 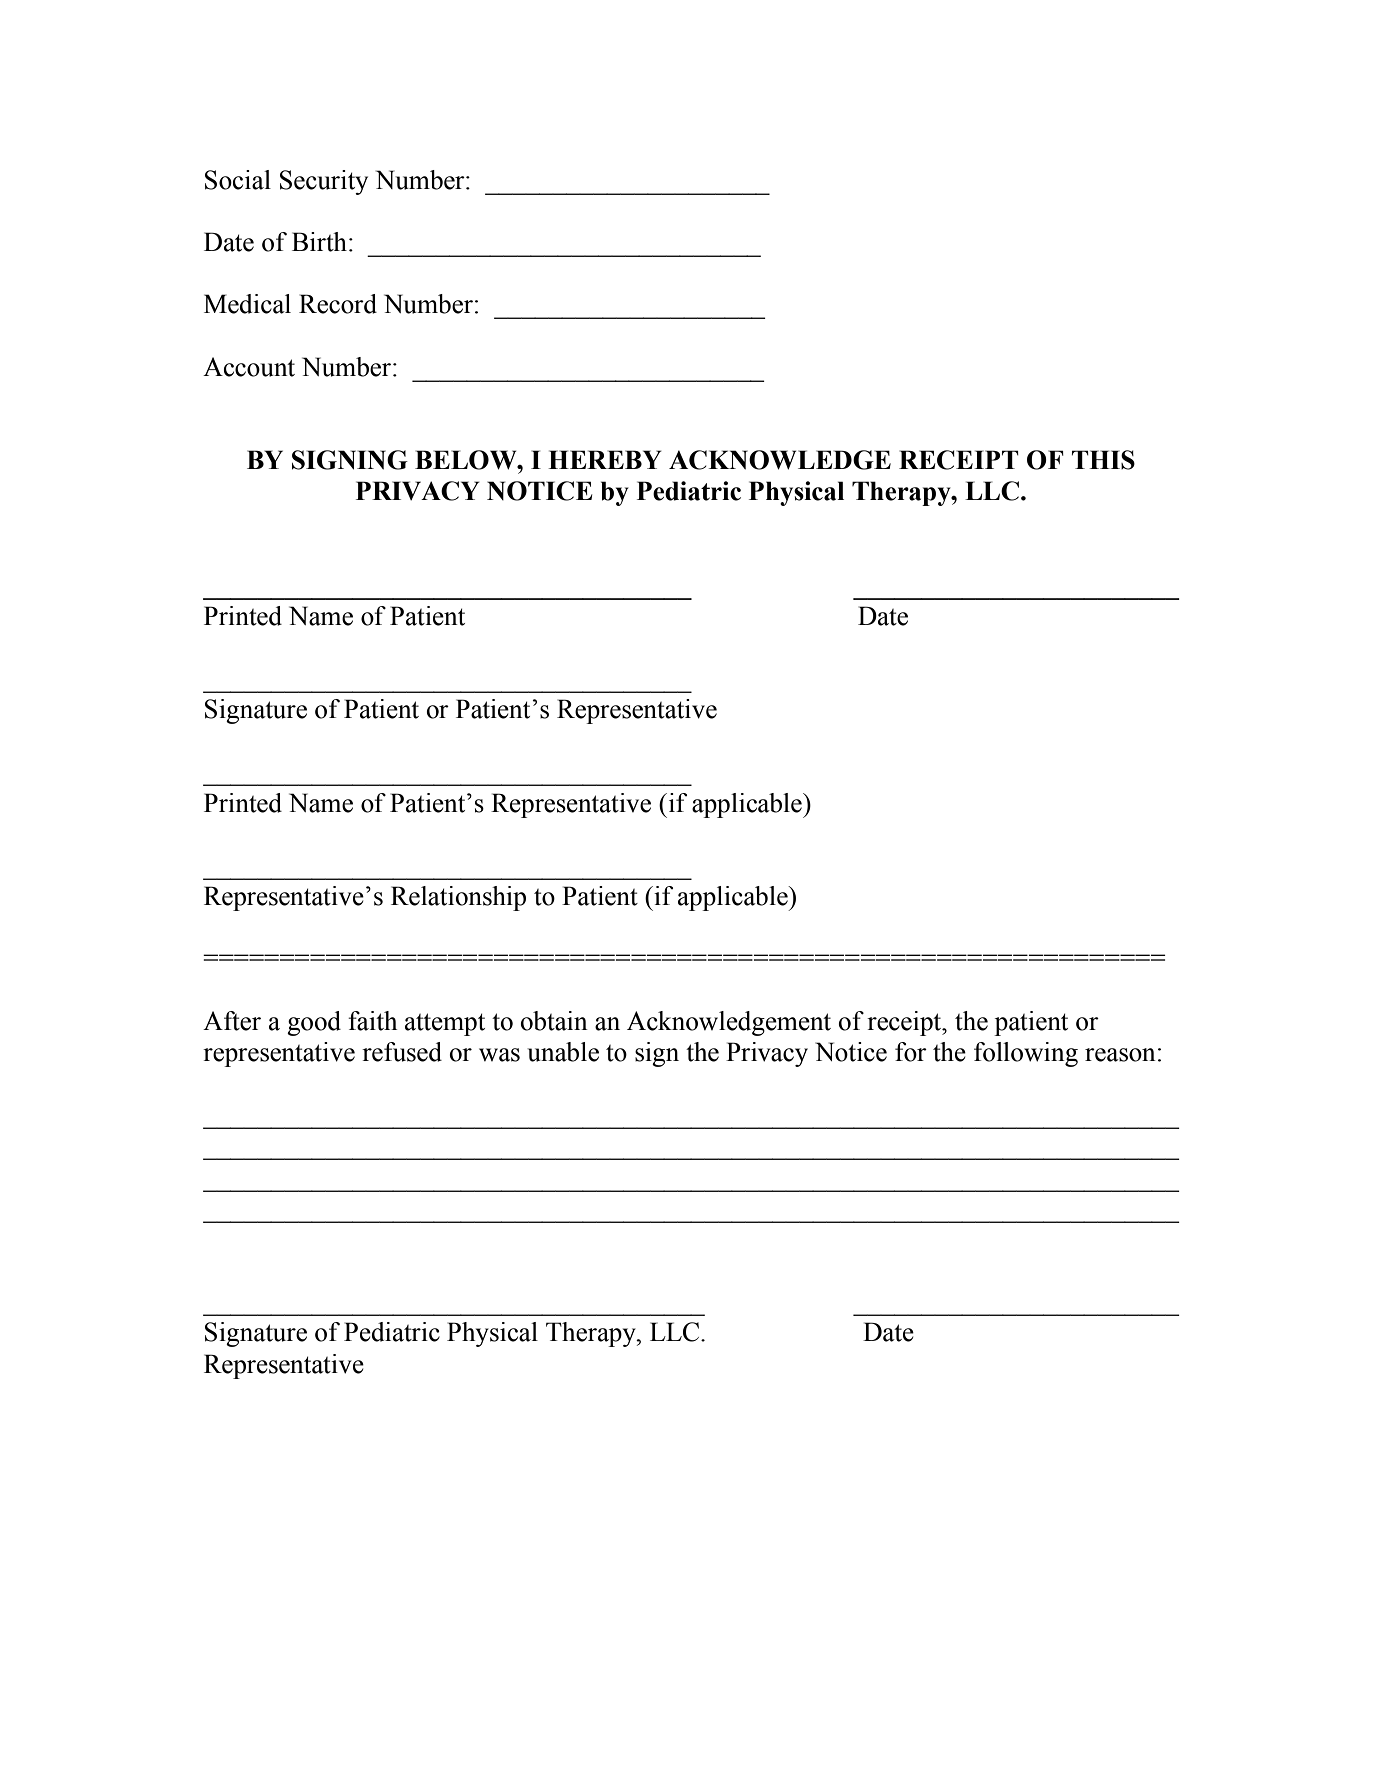 I want to click on Birth, so click(x=319, y=242).
